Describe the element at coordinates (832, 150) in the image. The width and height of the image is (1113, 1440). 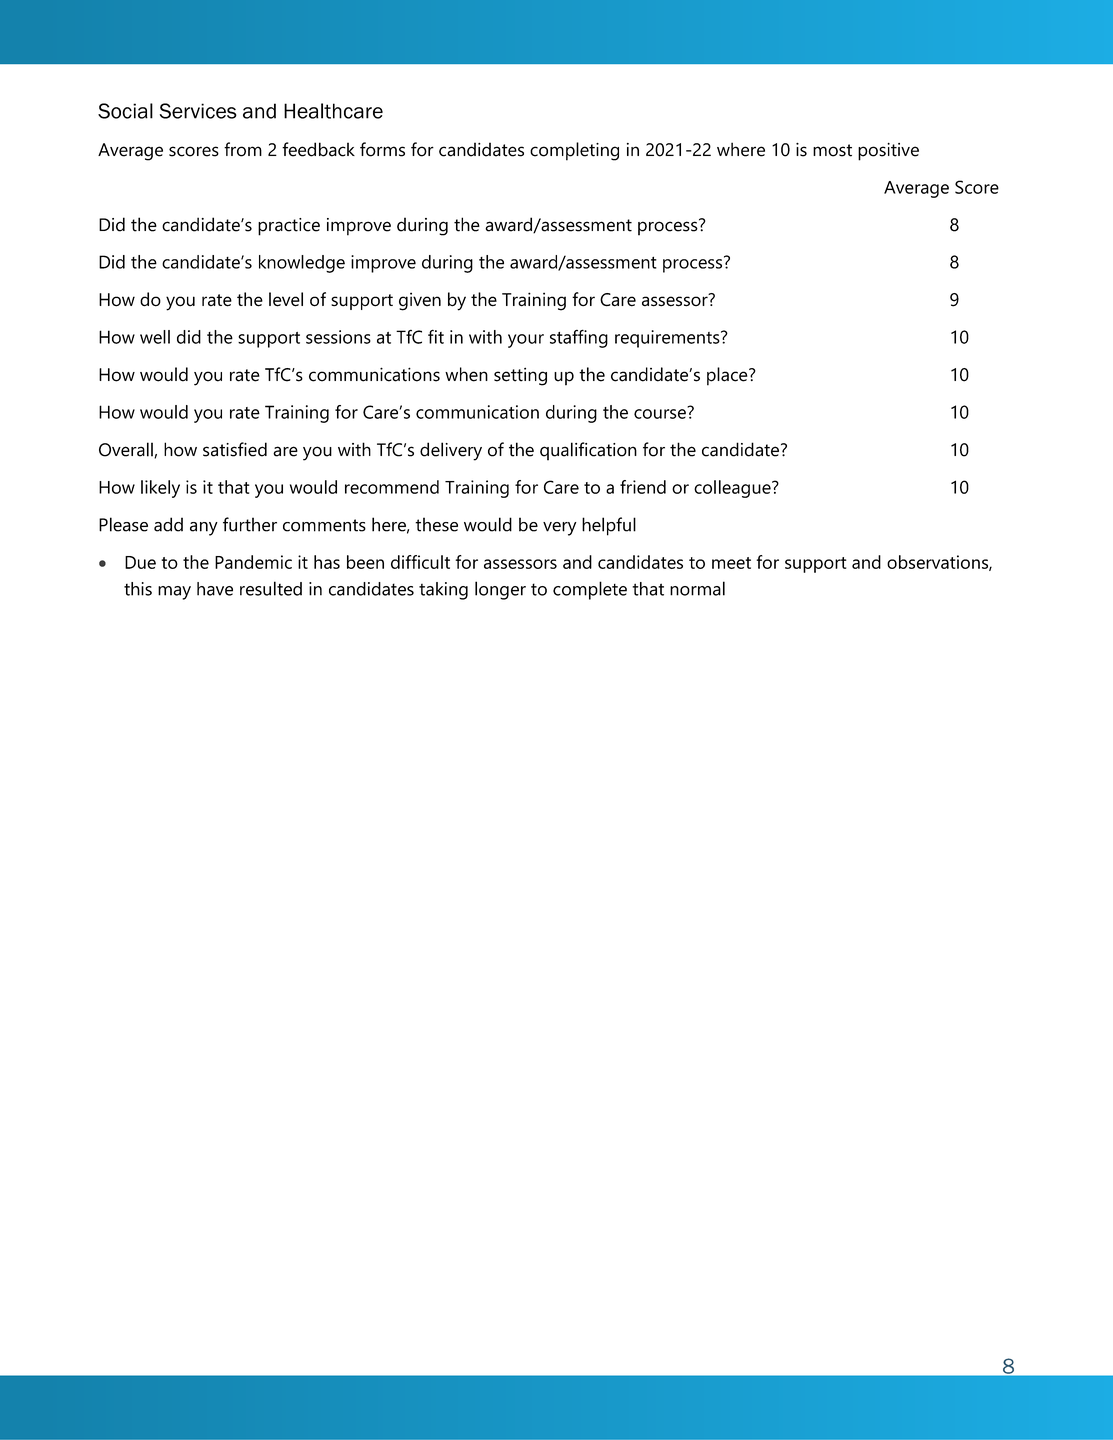
I see `most` at that location.
